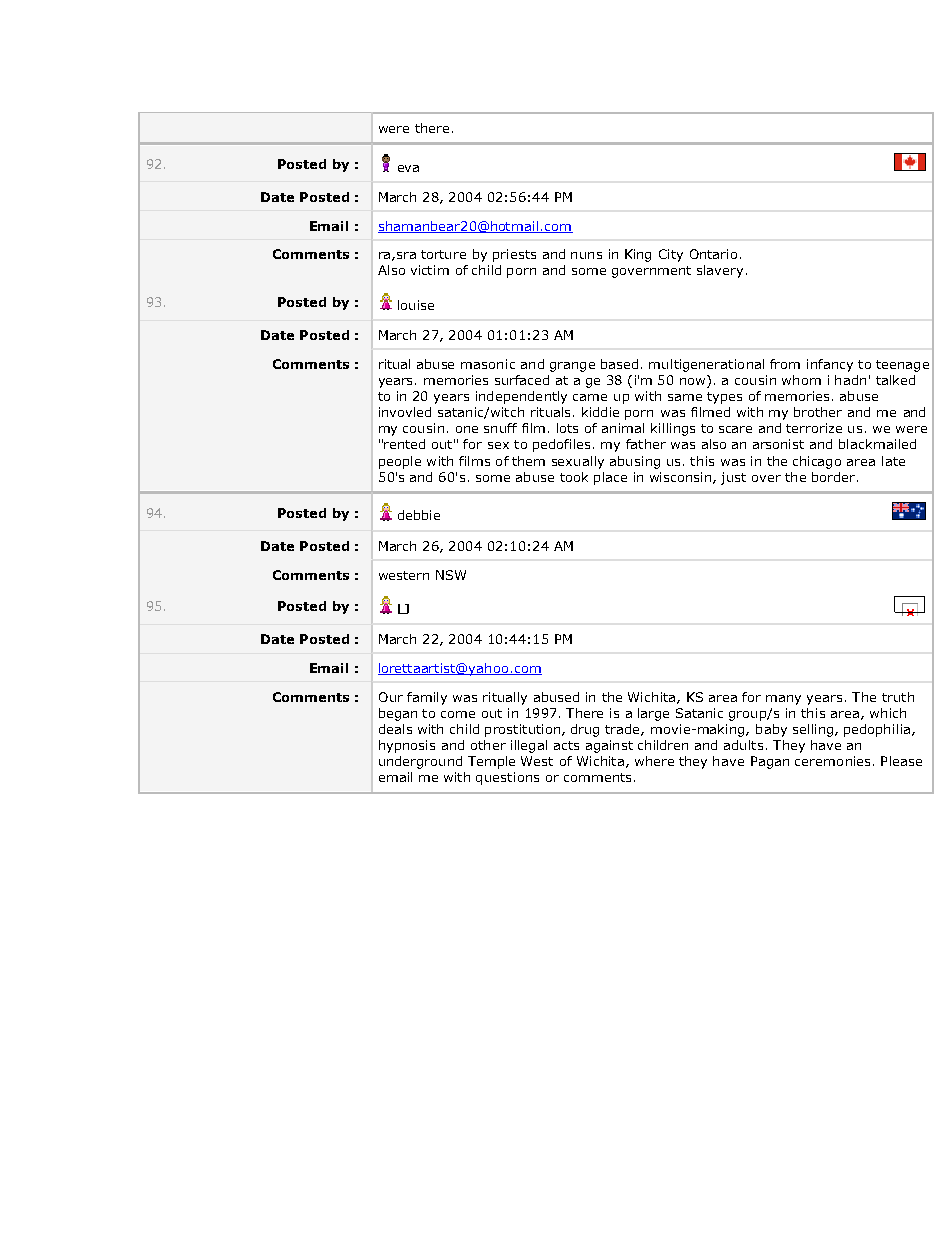  What do you see at coordinates (610, 478) in the page?
I see `place` at bounding box center [610, 478].
